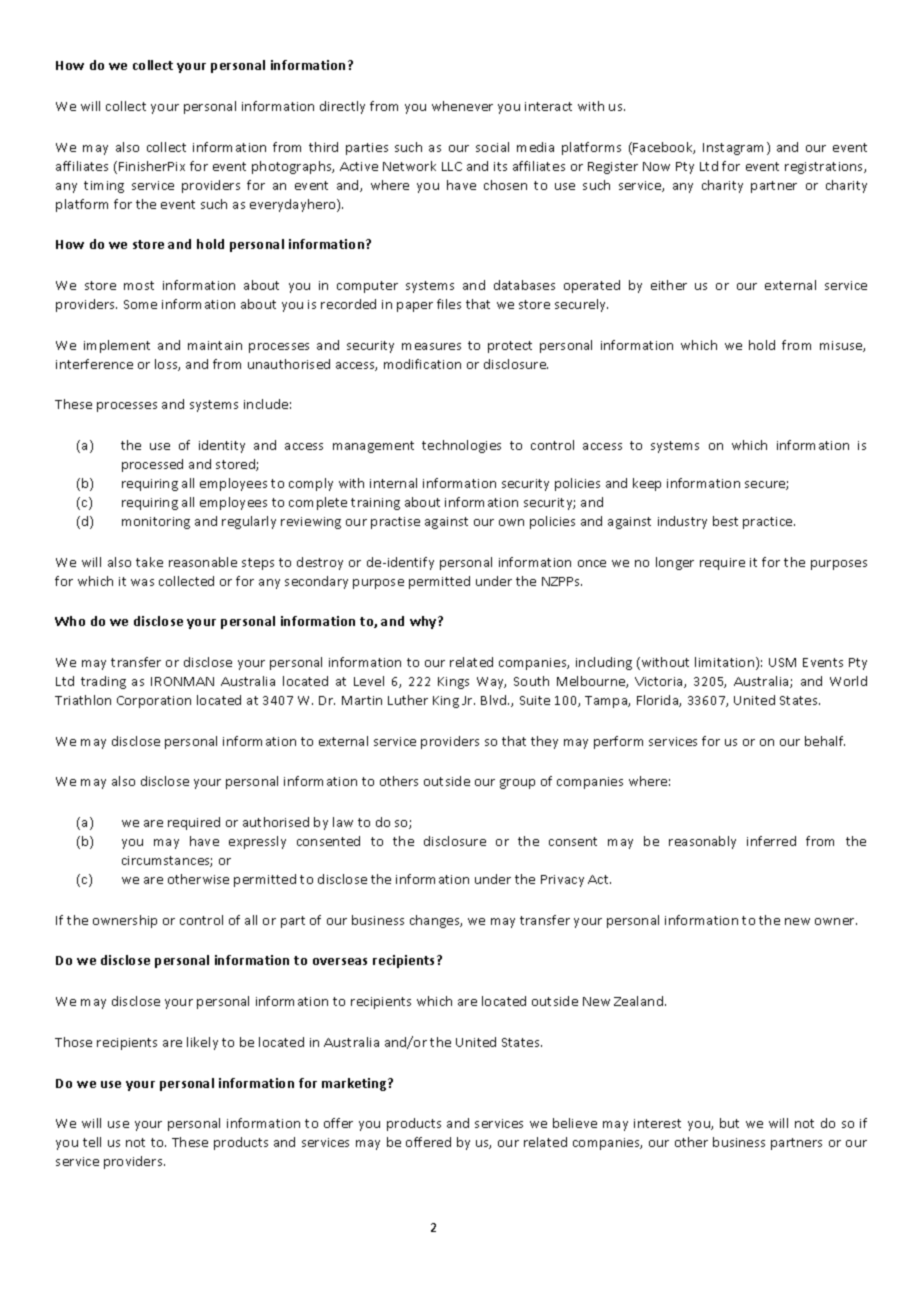 This image has height=1308, width=924. What do you see at coordinates (492, 147) in the image?
I see `social` at bounding box center [492, 147].
